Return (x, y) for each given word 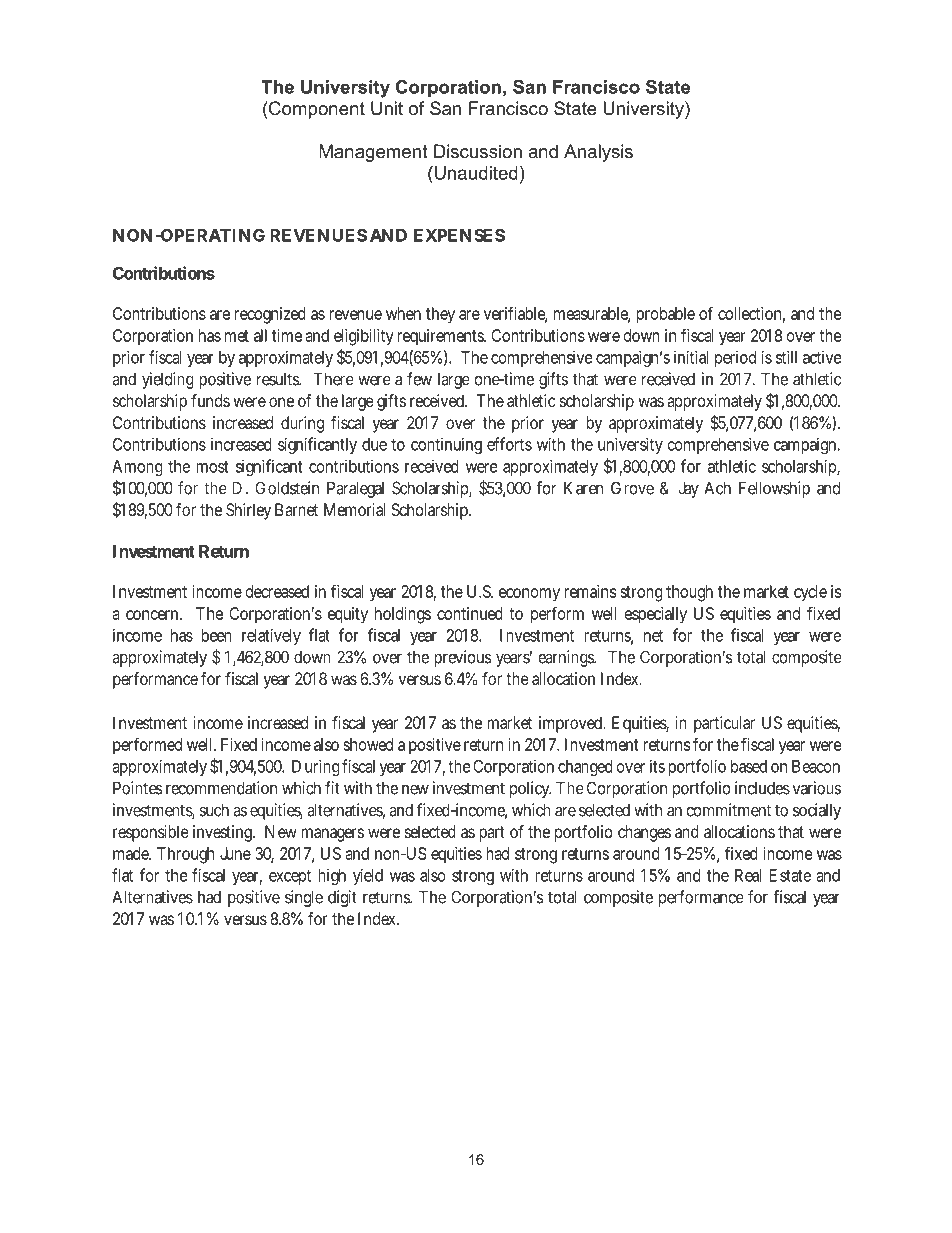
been (216, 635)
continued (470, 613)
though (689, 593)
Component (316, 110)
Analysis (598, 153)
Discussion (478, 151)
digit (342, 898)
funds (210, 400)
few (419, 379)
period (735, 358)
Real (748, 875)
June (235, 853)
